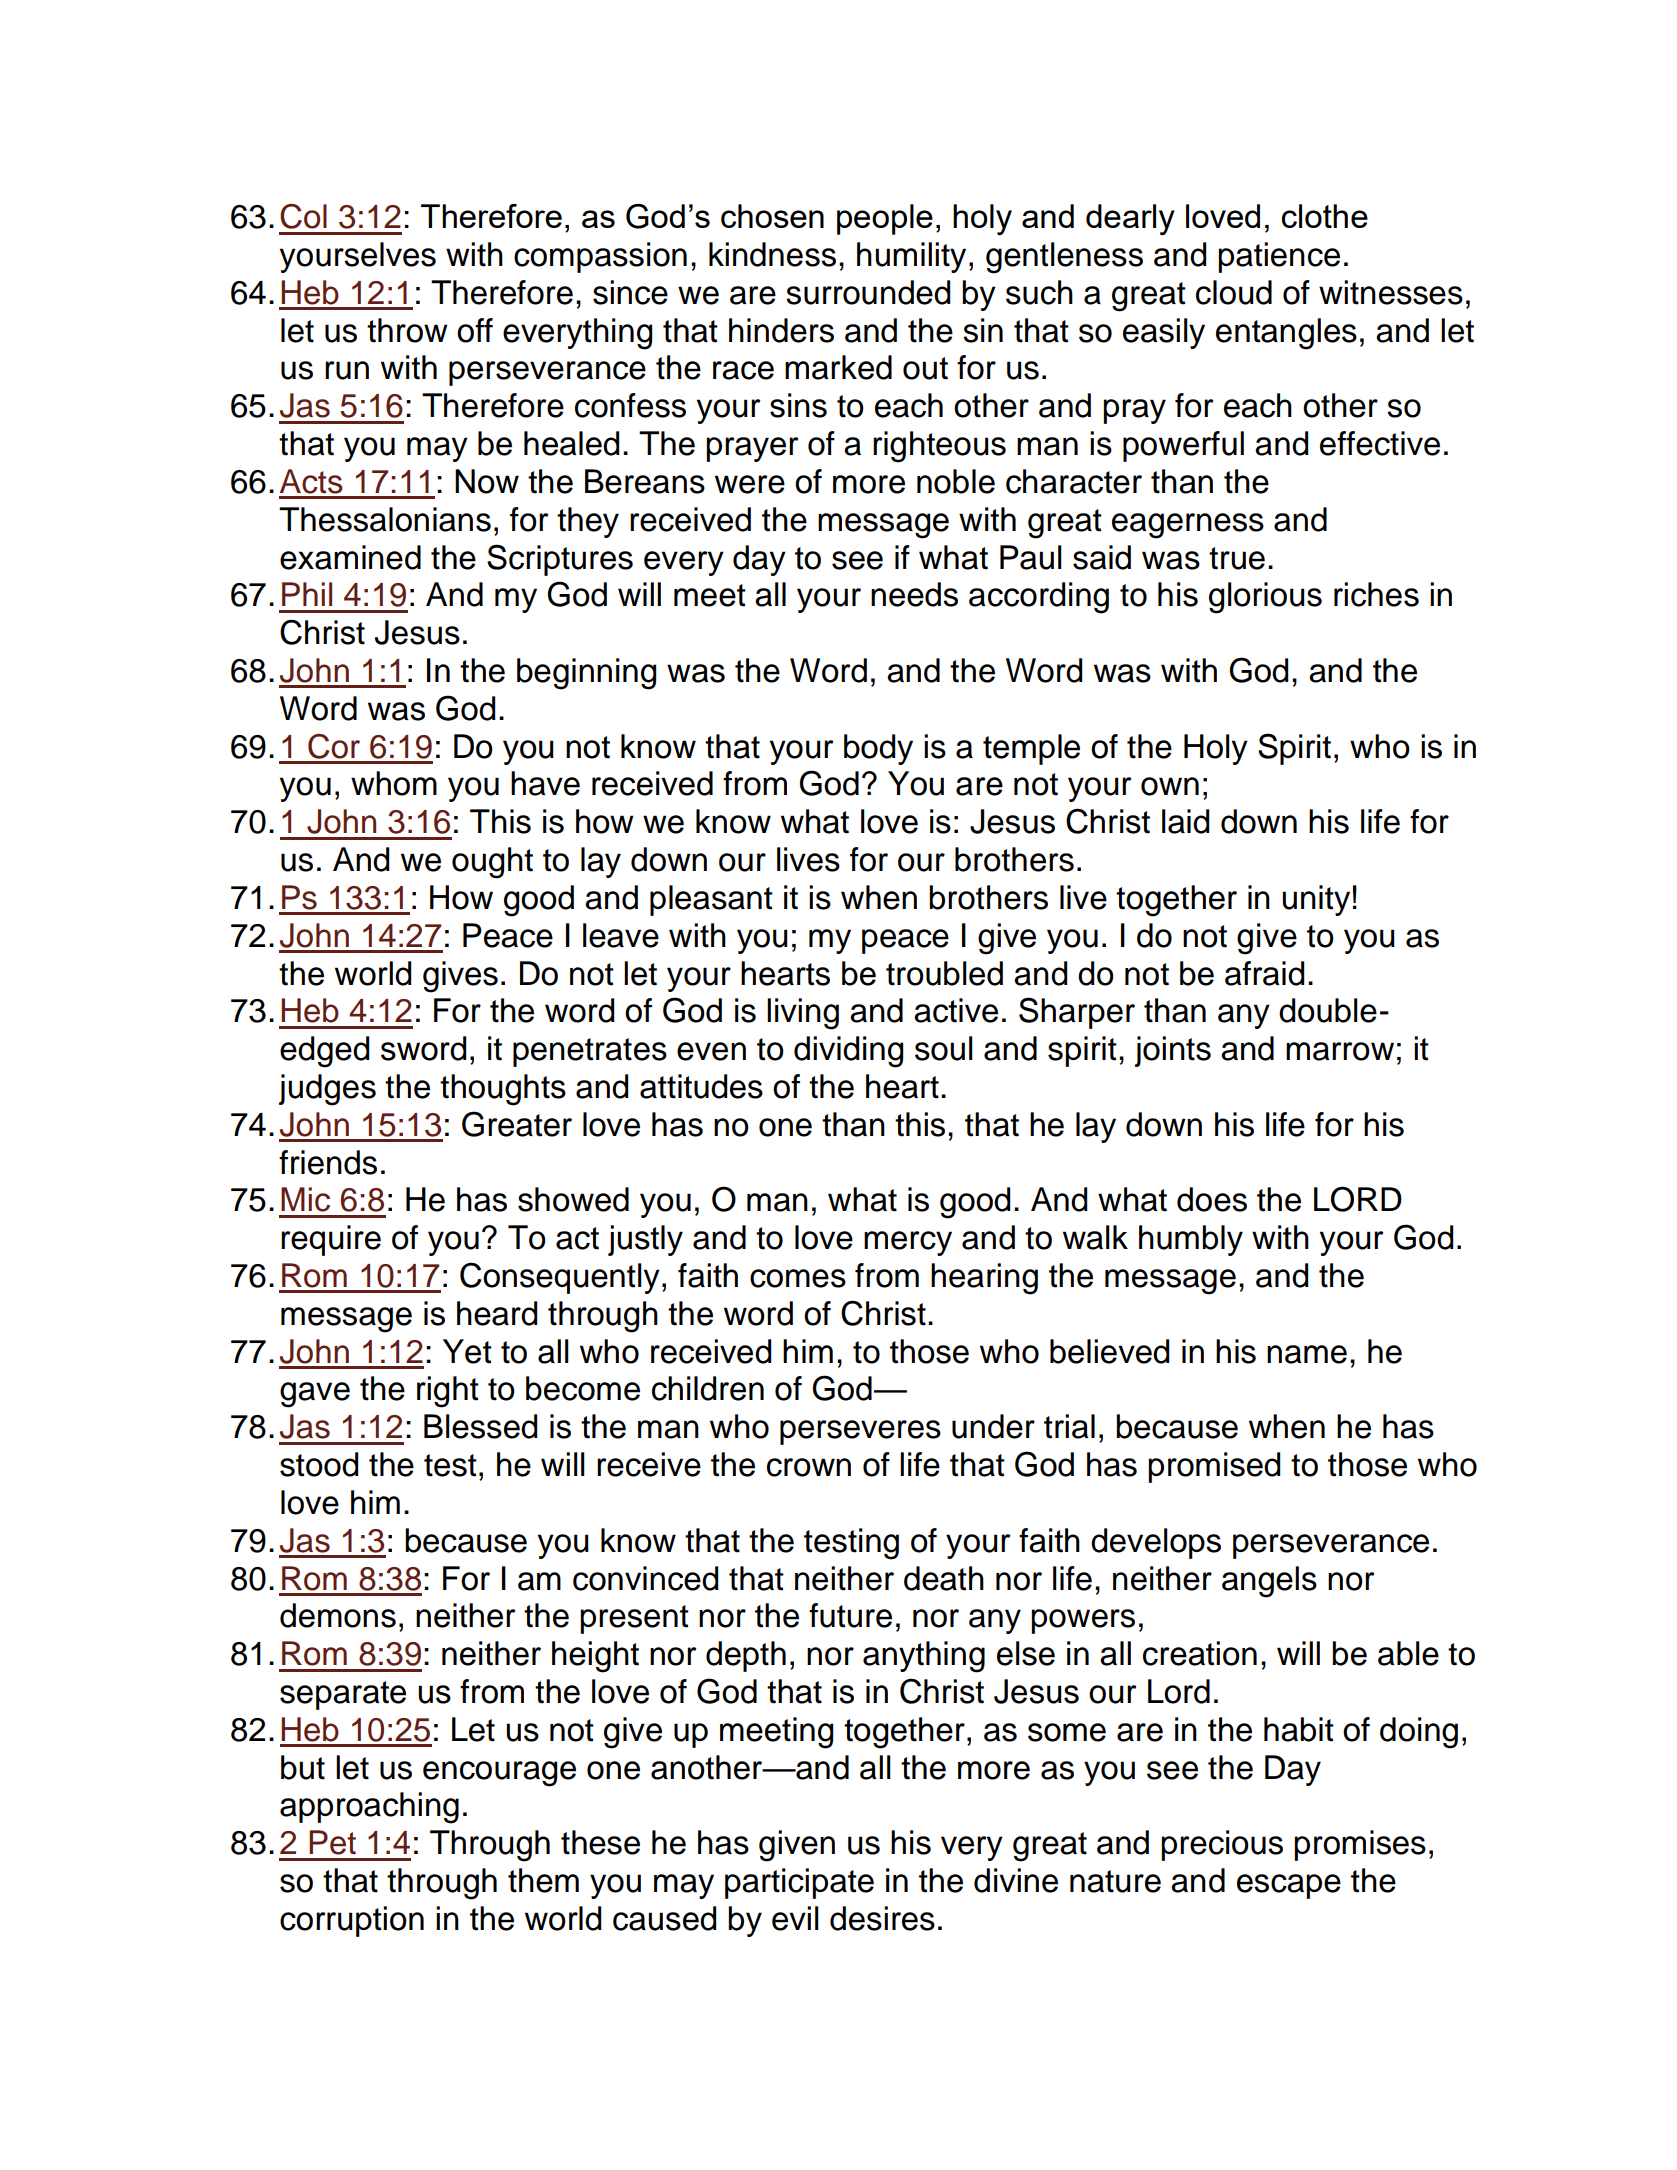  I want to click on future, so click(850, 1615).
